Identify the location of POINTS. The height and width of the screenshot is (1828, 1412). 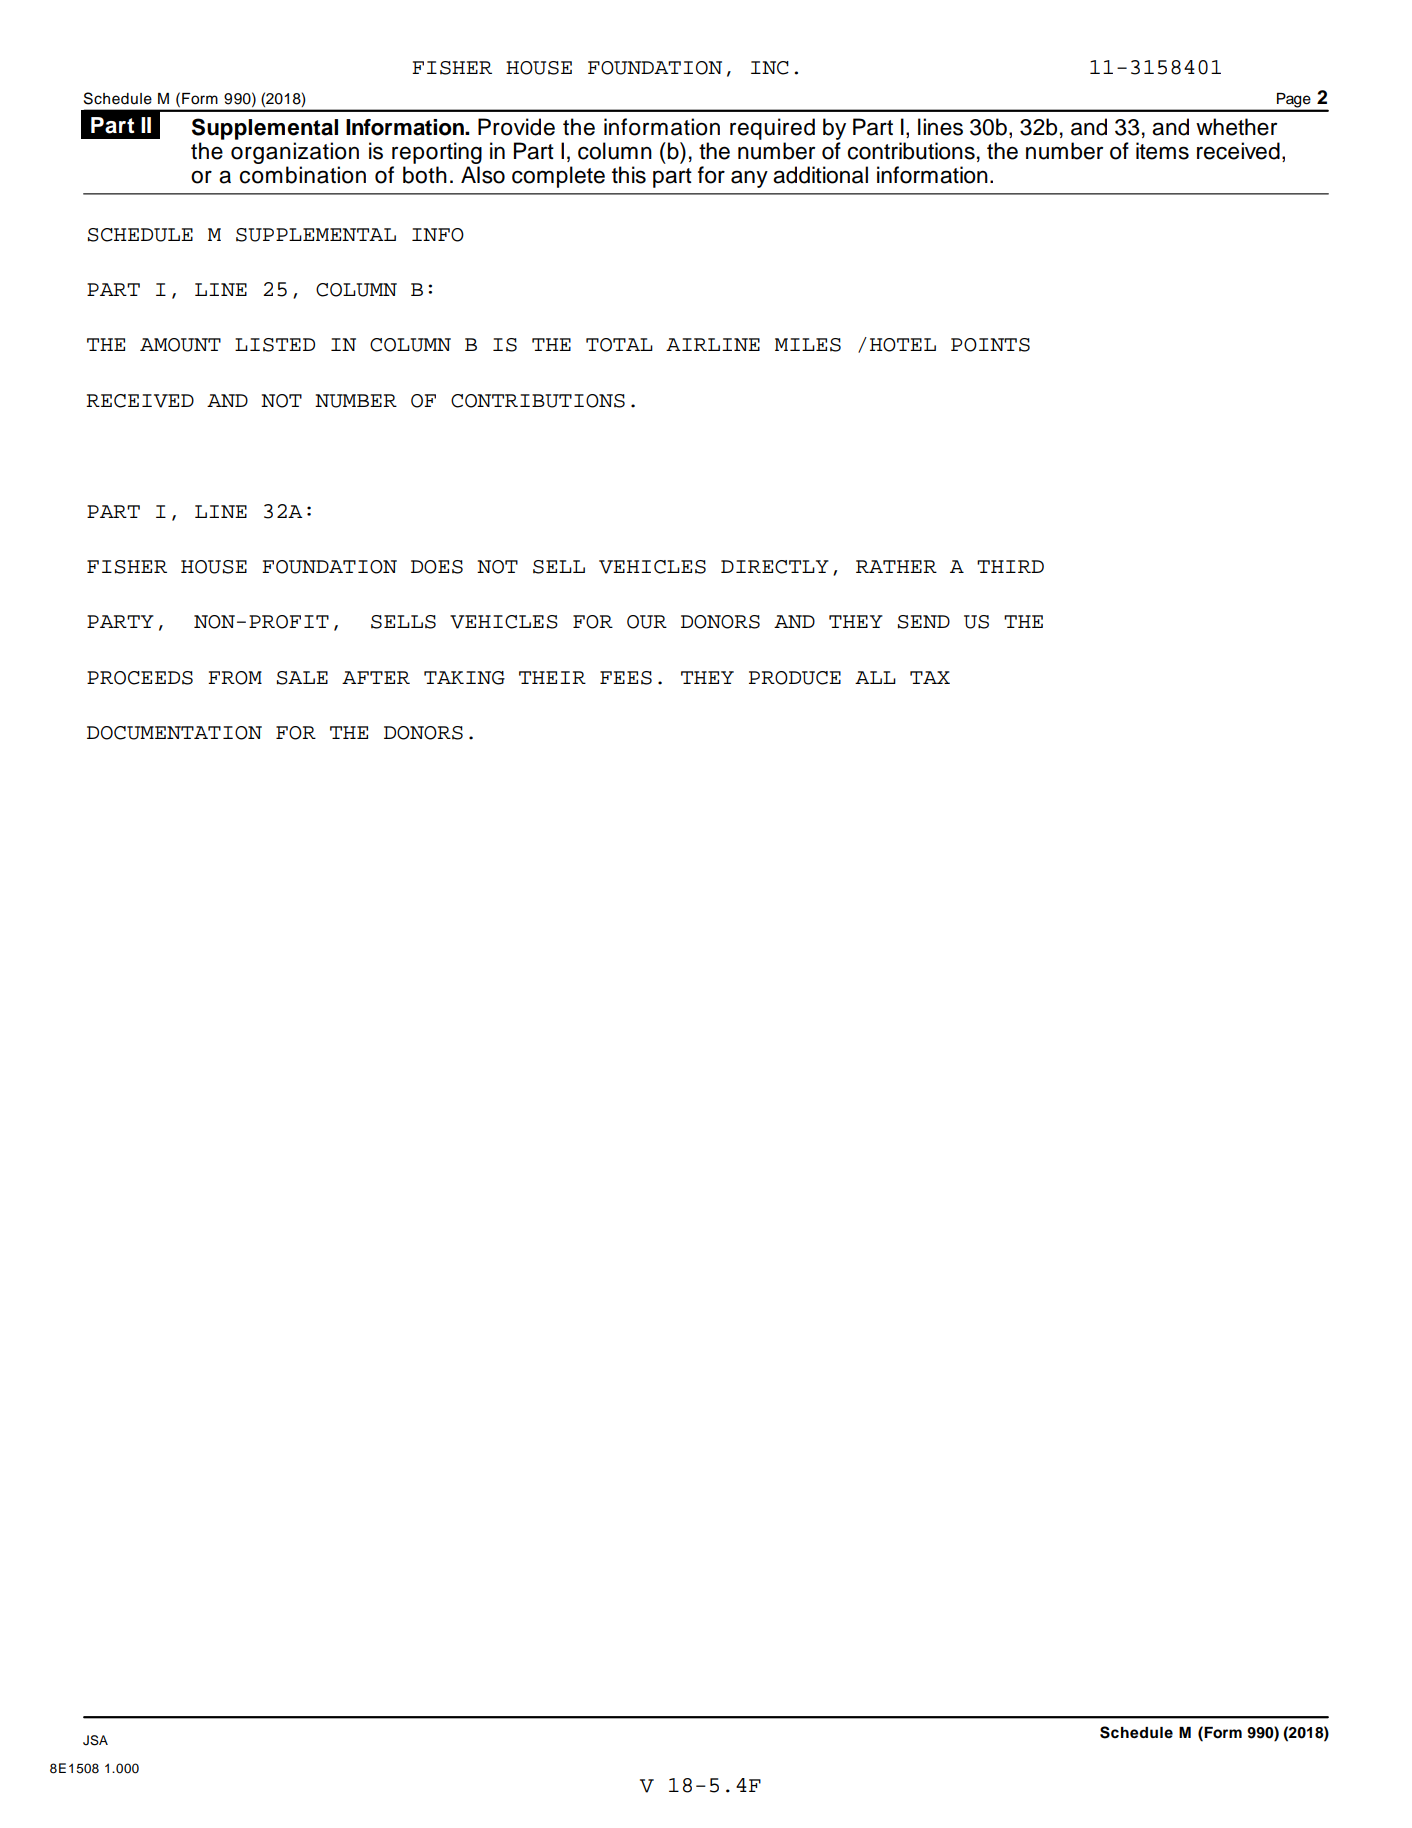
(990, 345).
